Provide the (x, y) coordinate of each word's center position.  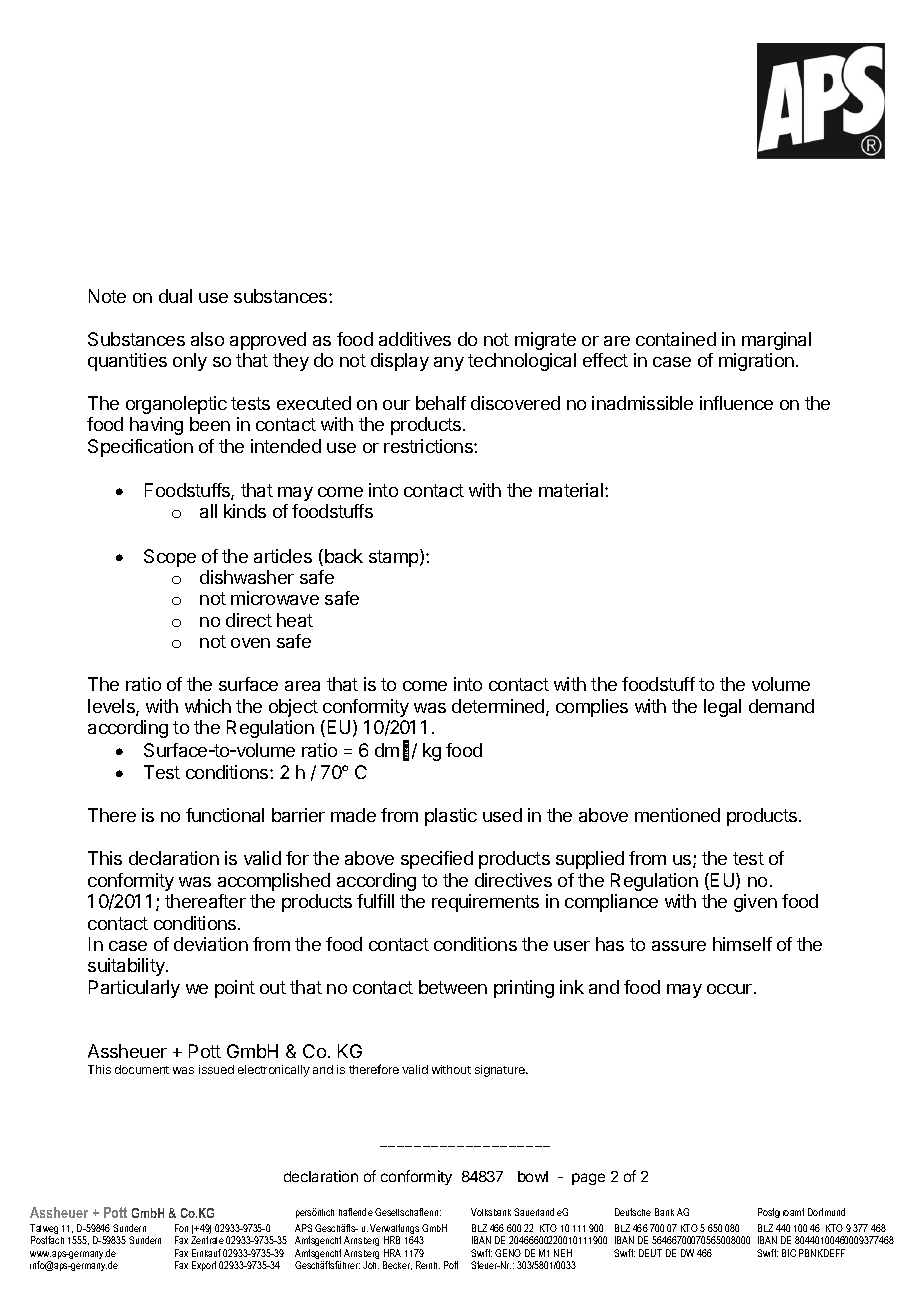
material (571, 490)
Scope (170, 558)
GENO (508, 1253)
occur (731, 989)
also (207, 339)
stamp (395, 558)
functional (225, 815)
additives (415, 339)
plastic (451, 817)
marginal (776, 341)
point (235, 989)
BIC (789, 1253)
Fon (181, 1228)
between (453, 987)
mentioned (677, 815)
